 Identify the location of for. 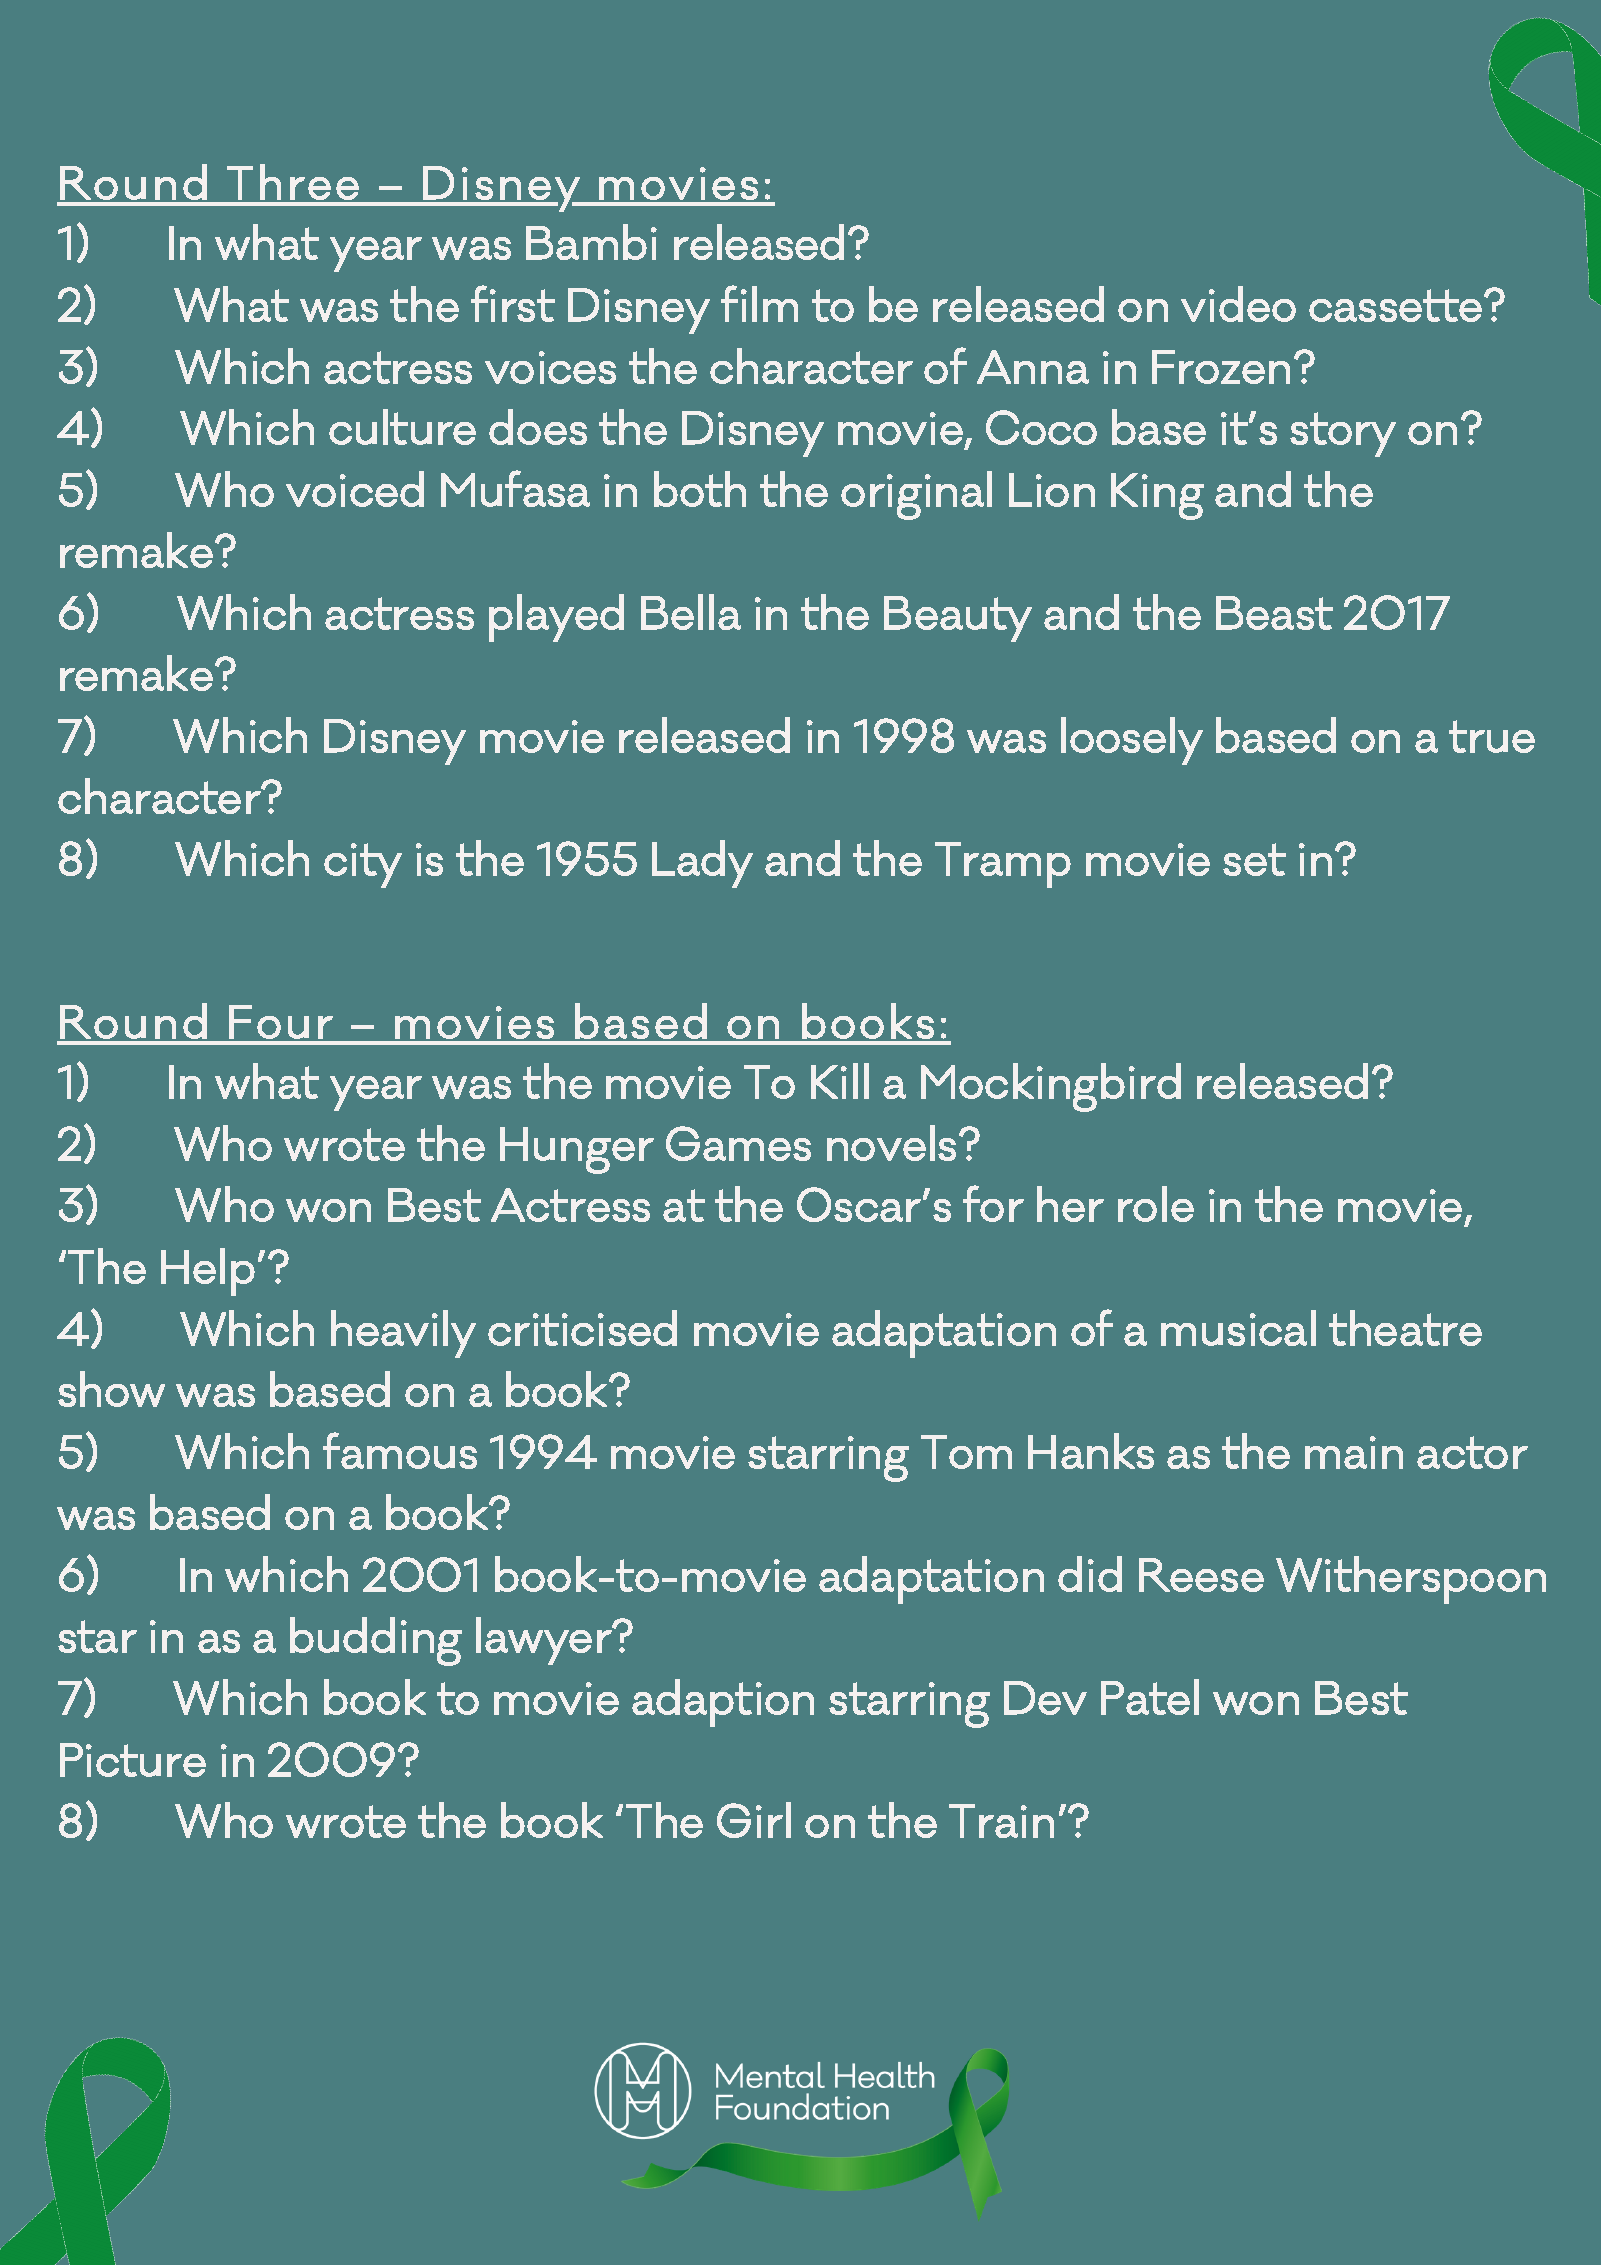
(993, 1203).
